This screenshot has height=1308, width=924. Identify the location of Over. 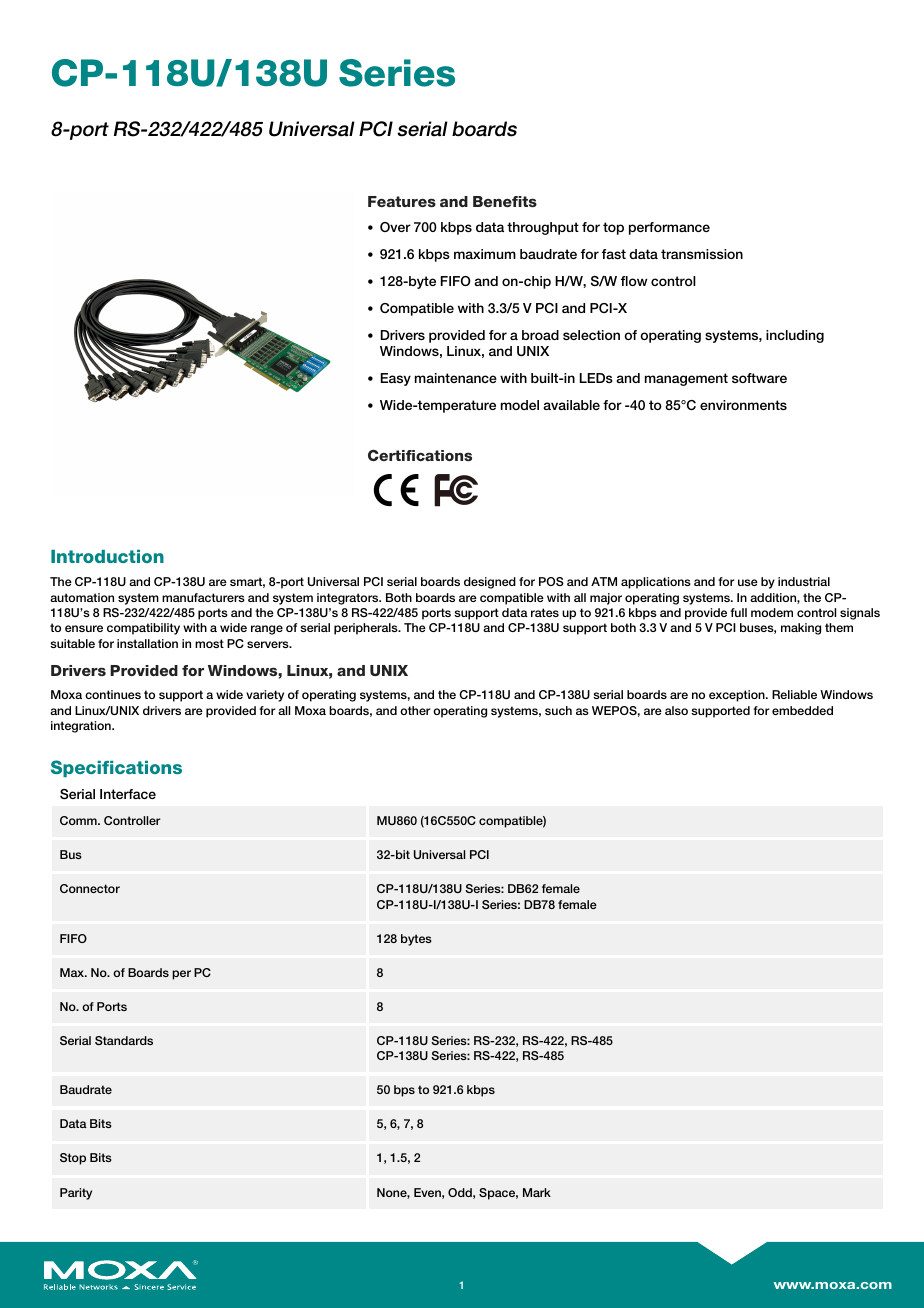
(395, 227).
